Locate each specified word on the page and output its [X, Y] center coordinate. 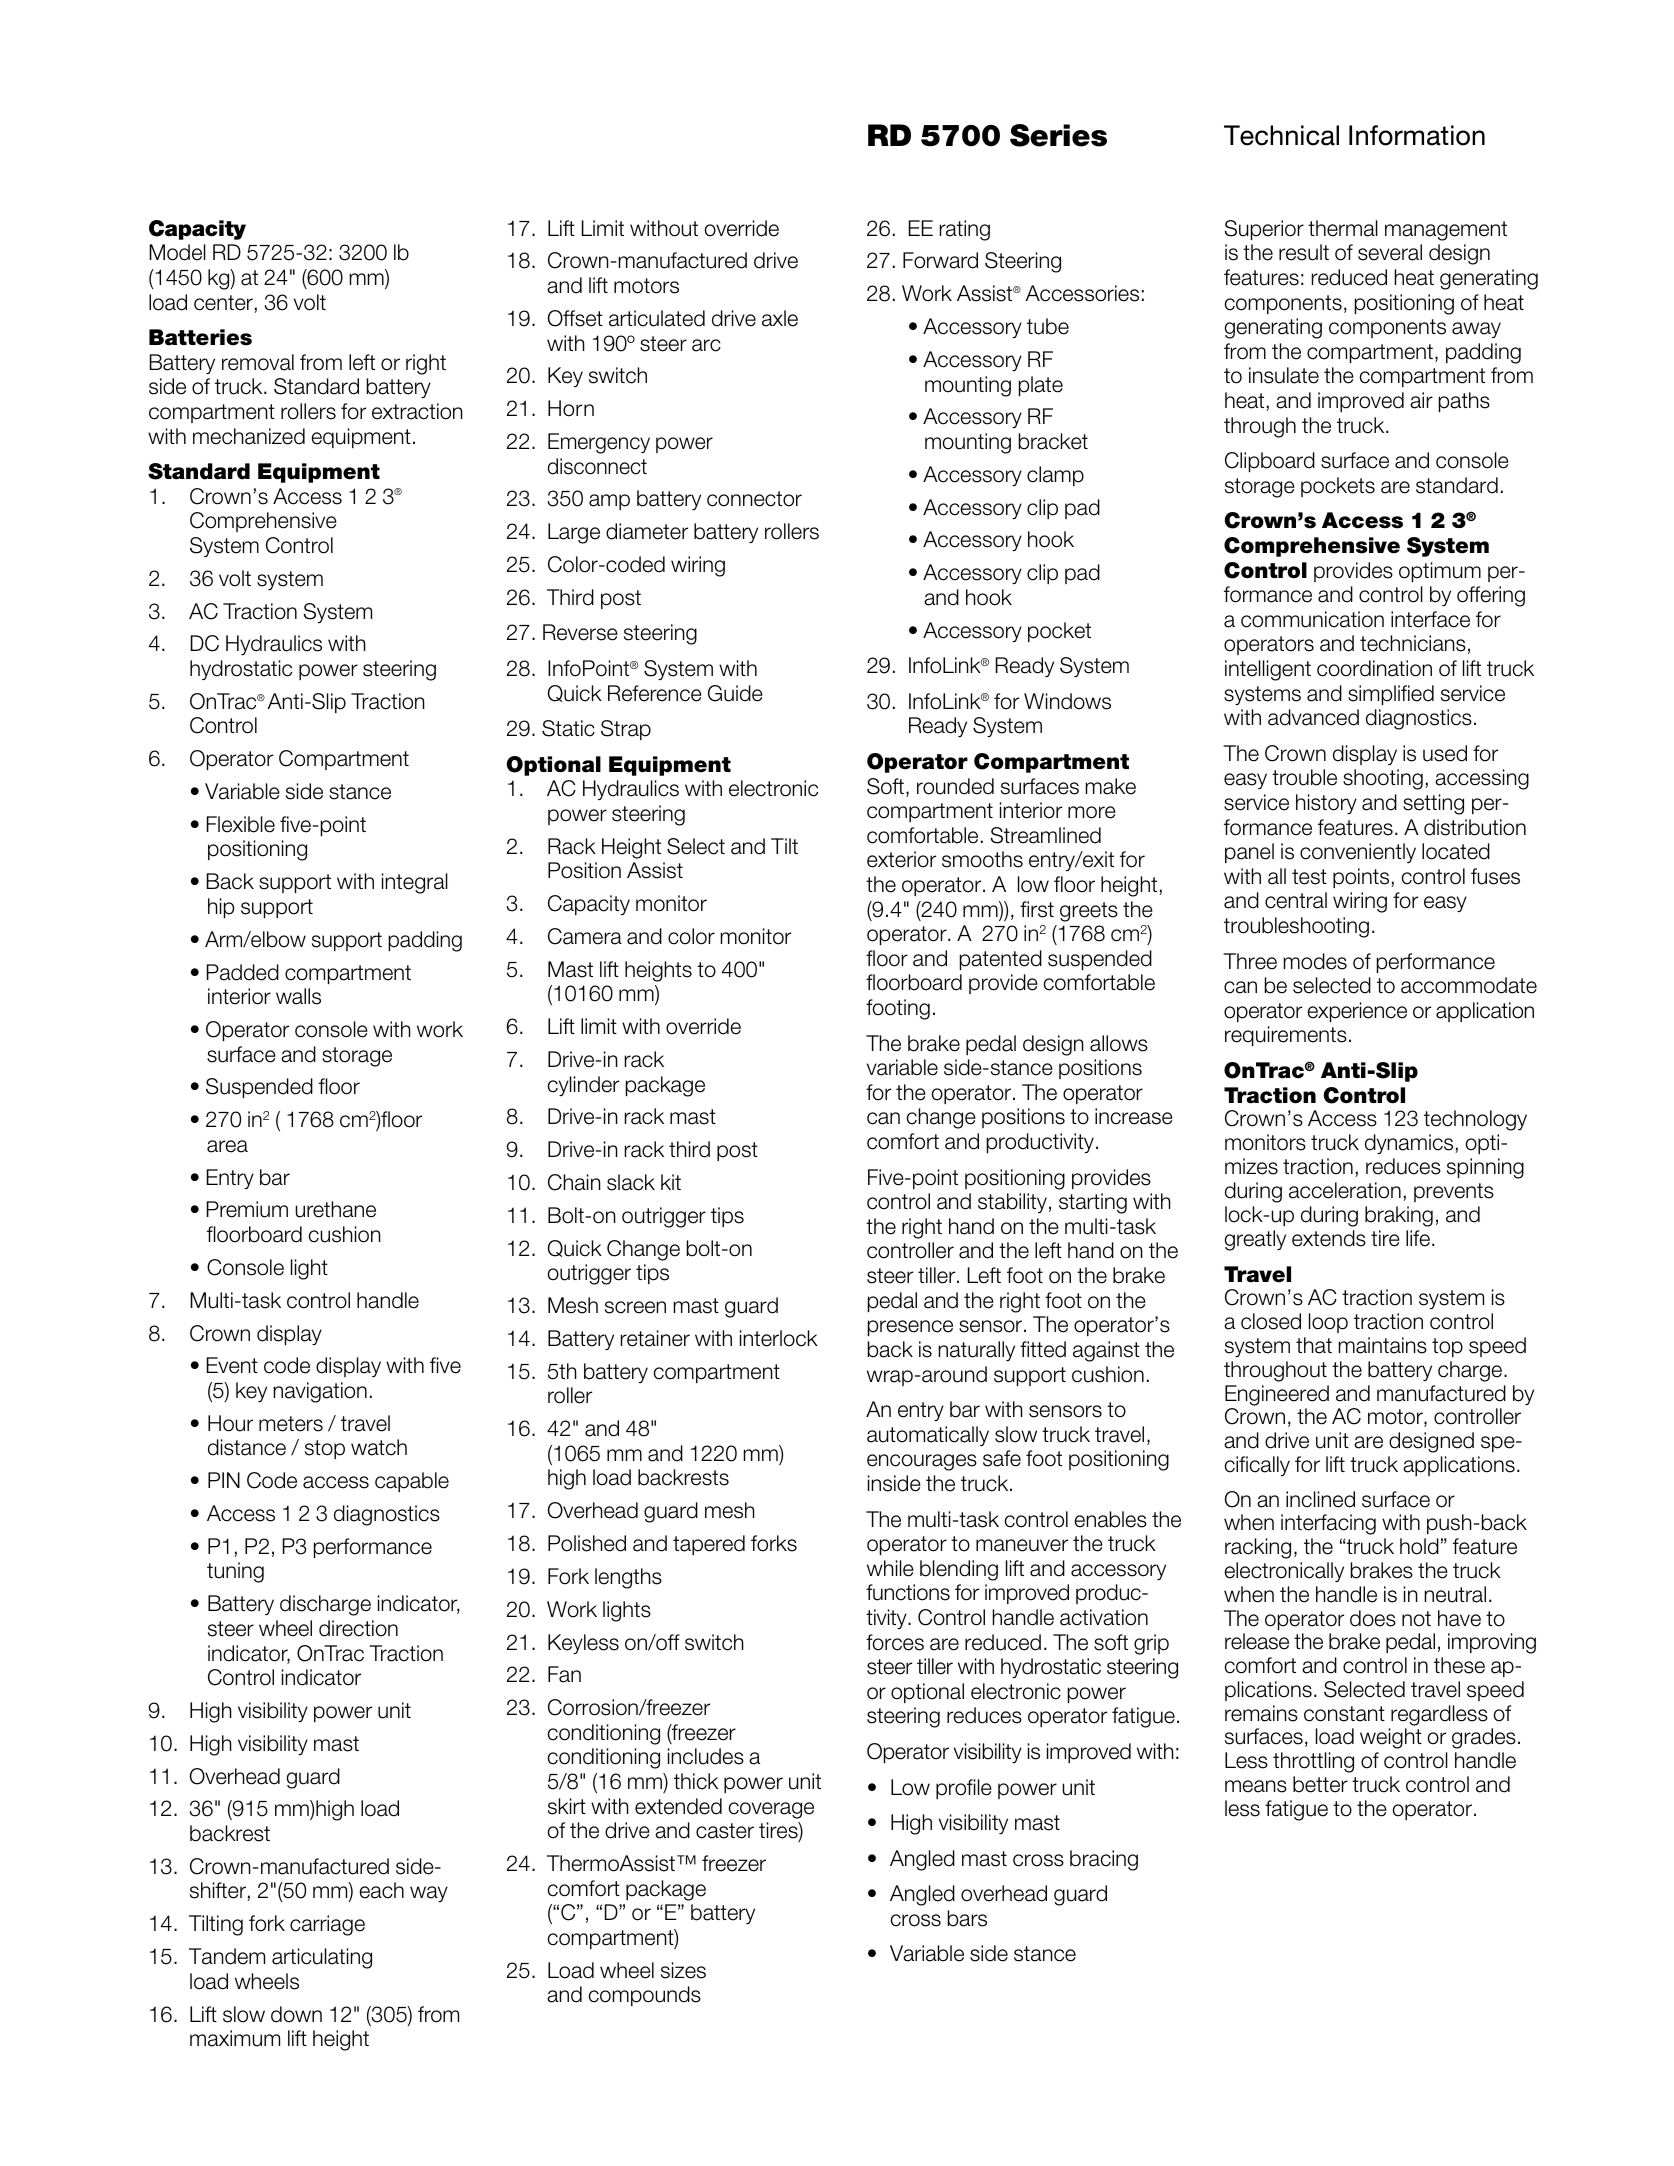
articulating [322, 1958]
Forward [940, 260]
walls [298, 996]
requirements [1286, 1036]
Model [177, 252]
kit [671, 1182]
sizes [683, 1970]
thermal [1343, 228]
